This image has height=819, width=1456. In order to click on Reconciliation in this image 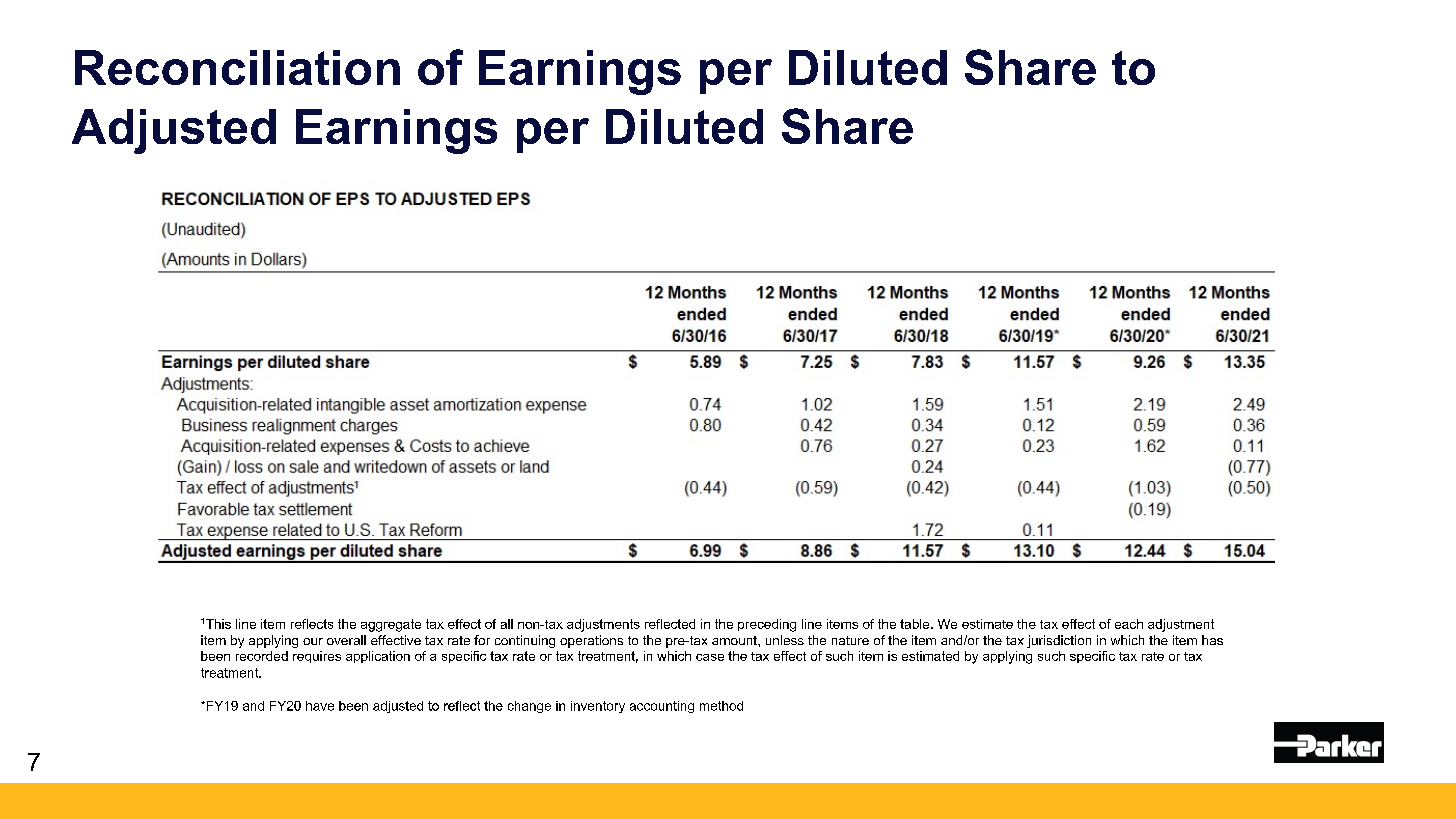, I will do `click(237, 67)`.
